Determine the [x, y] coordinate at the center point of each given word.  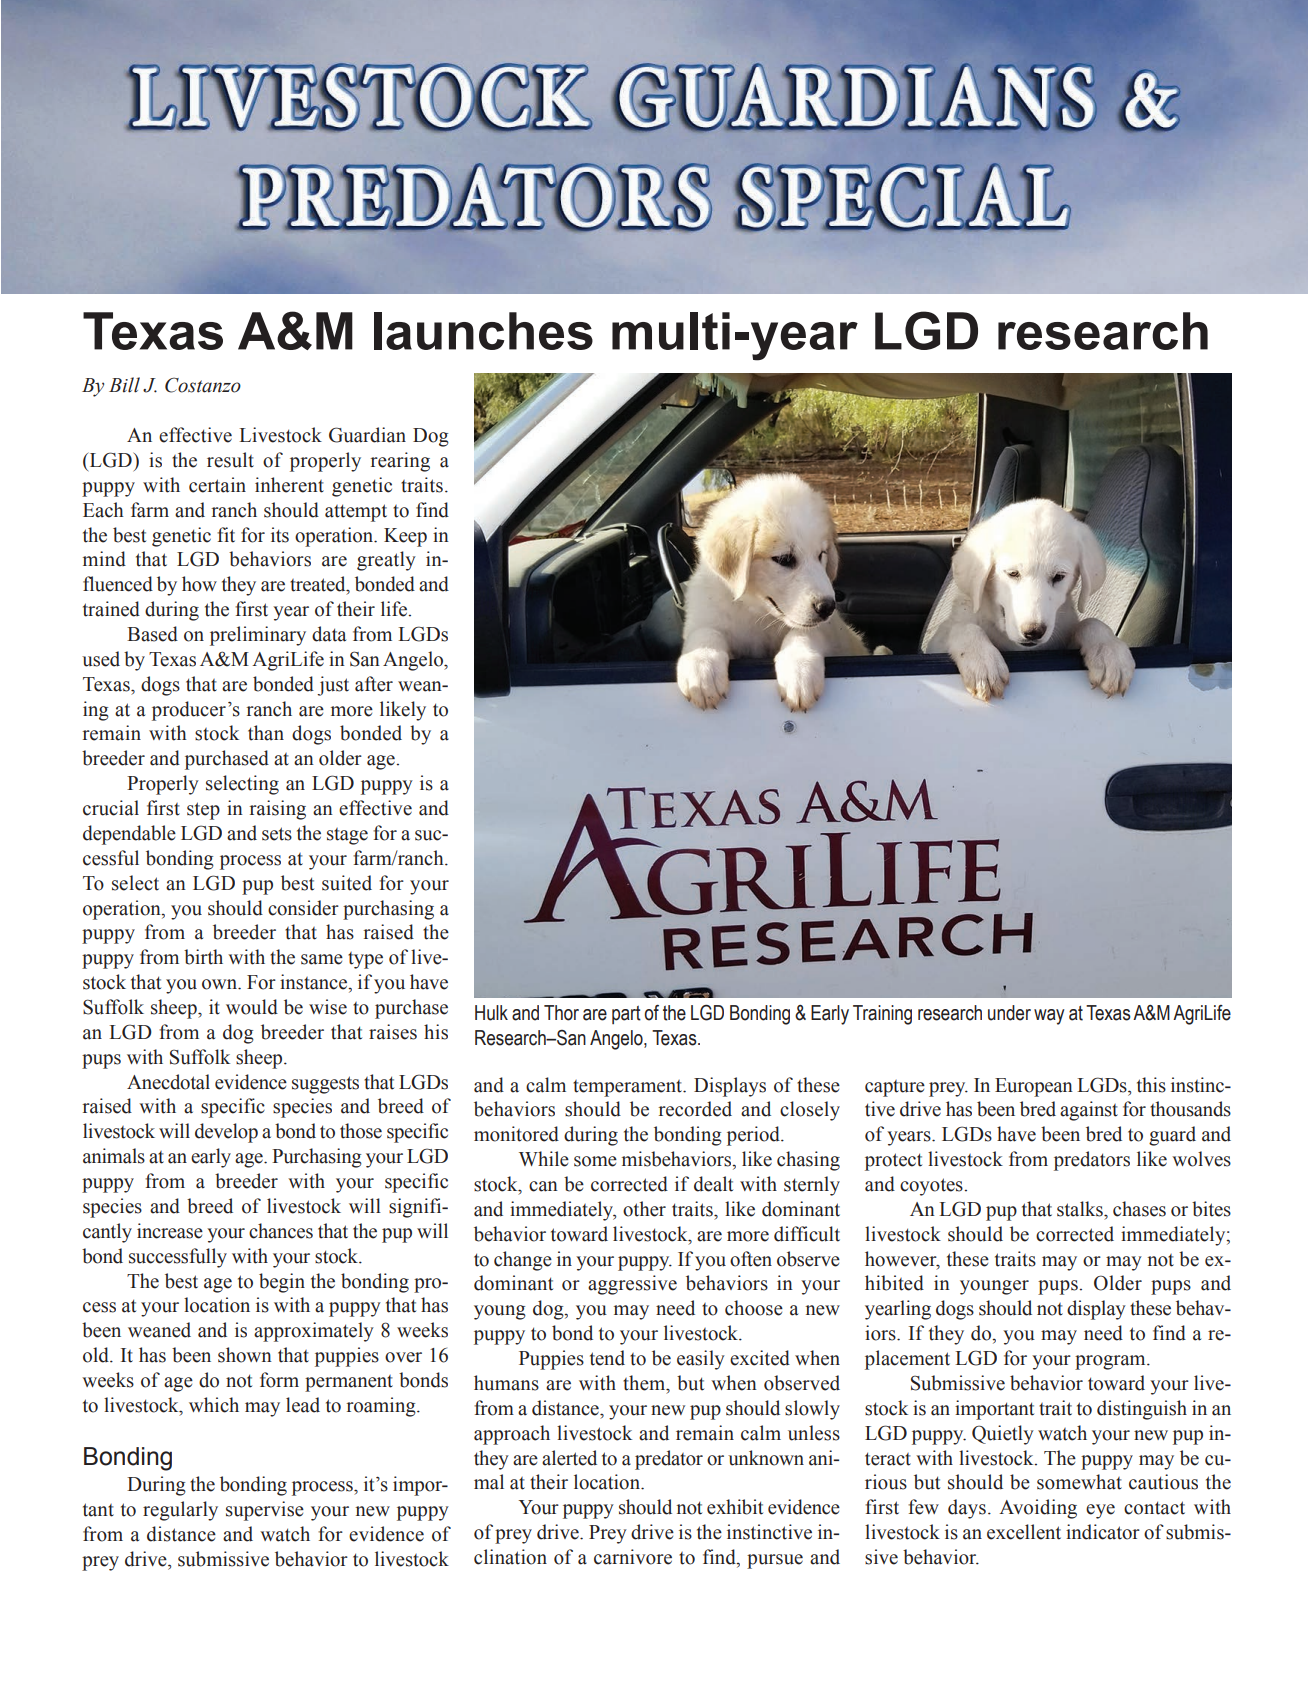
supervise [265, 1511]
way [1049, 1017]
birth [203, 957]
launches [483, 331]
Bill [124, 385]
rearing [400, 462]
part [626, 1015]
